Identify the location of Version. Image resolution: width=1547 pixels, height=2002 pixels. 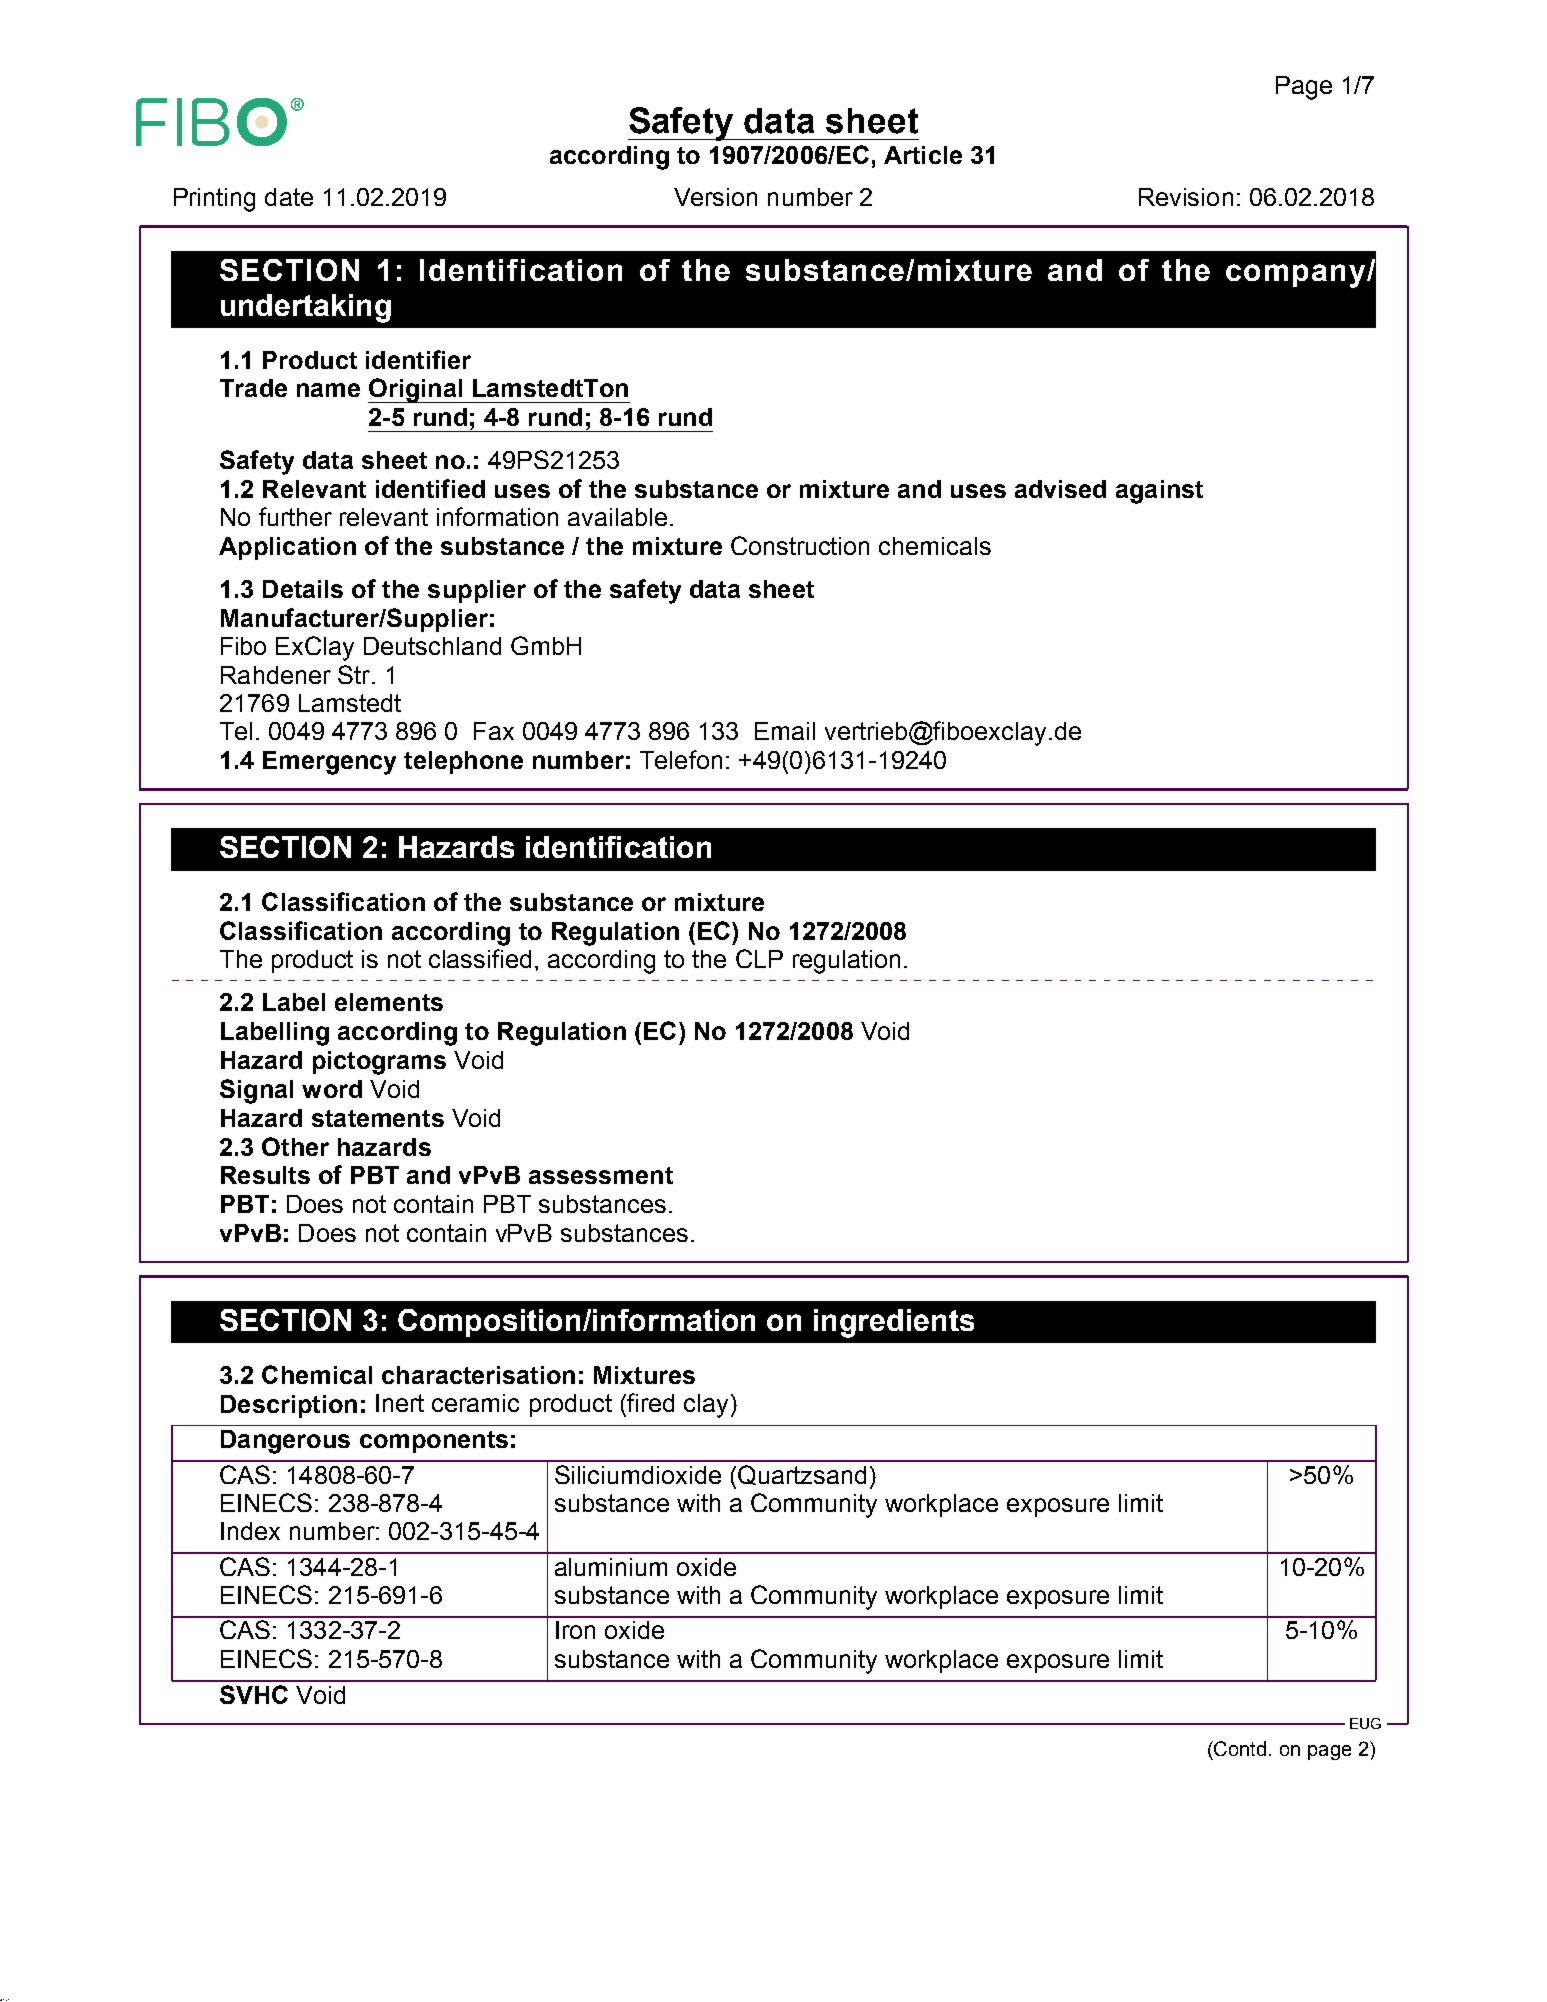
(715, 197).
